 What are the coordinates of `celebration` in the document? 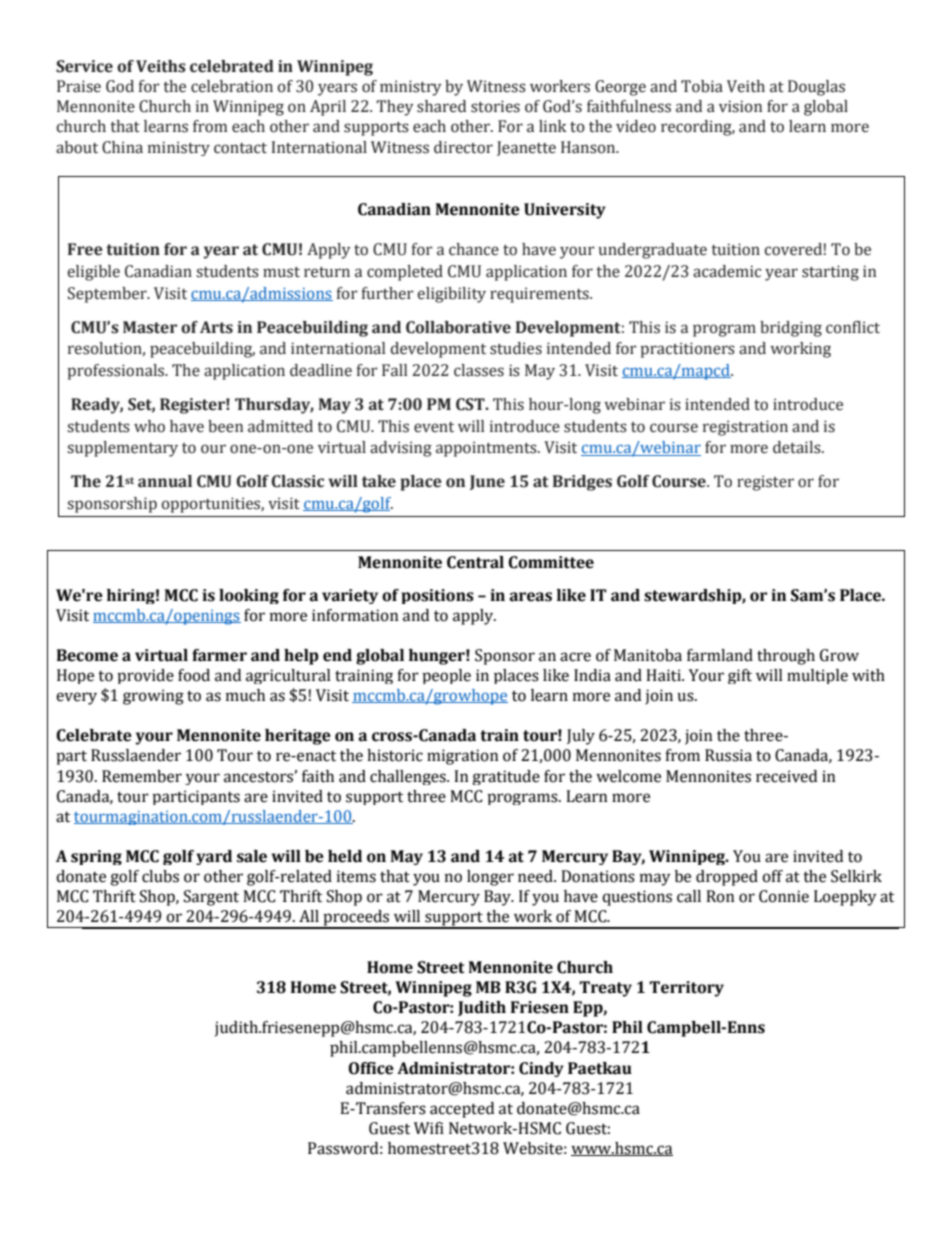 It's located at (232, 86).
